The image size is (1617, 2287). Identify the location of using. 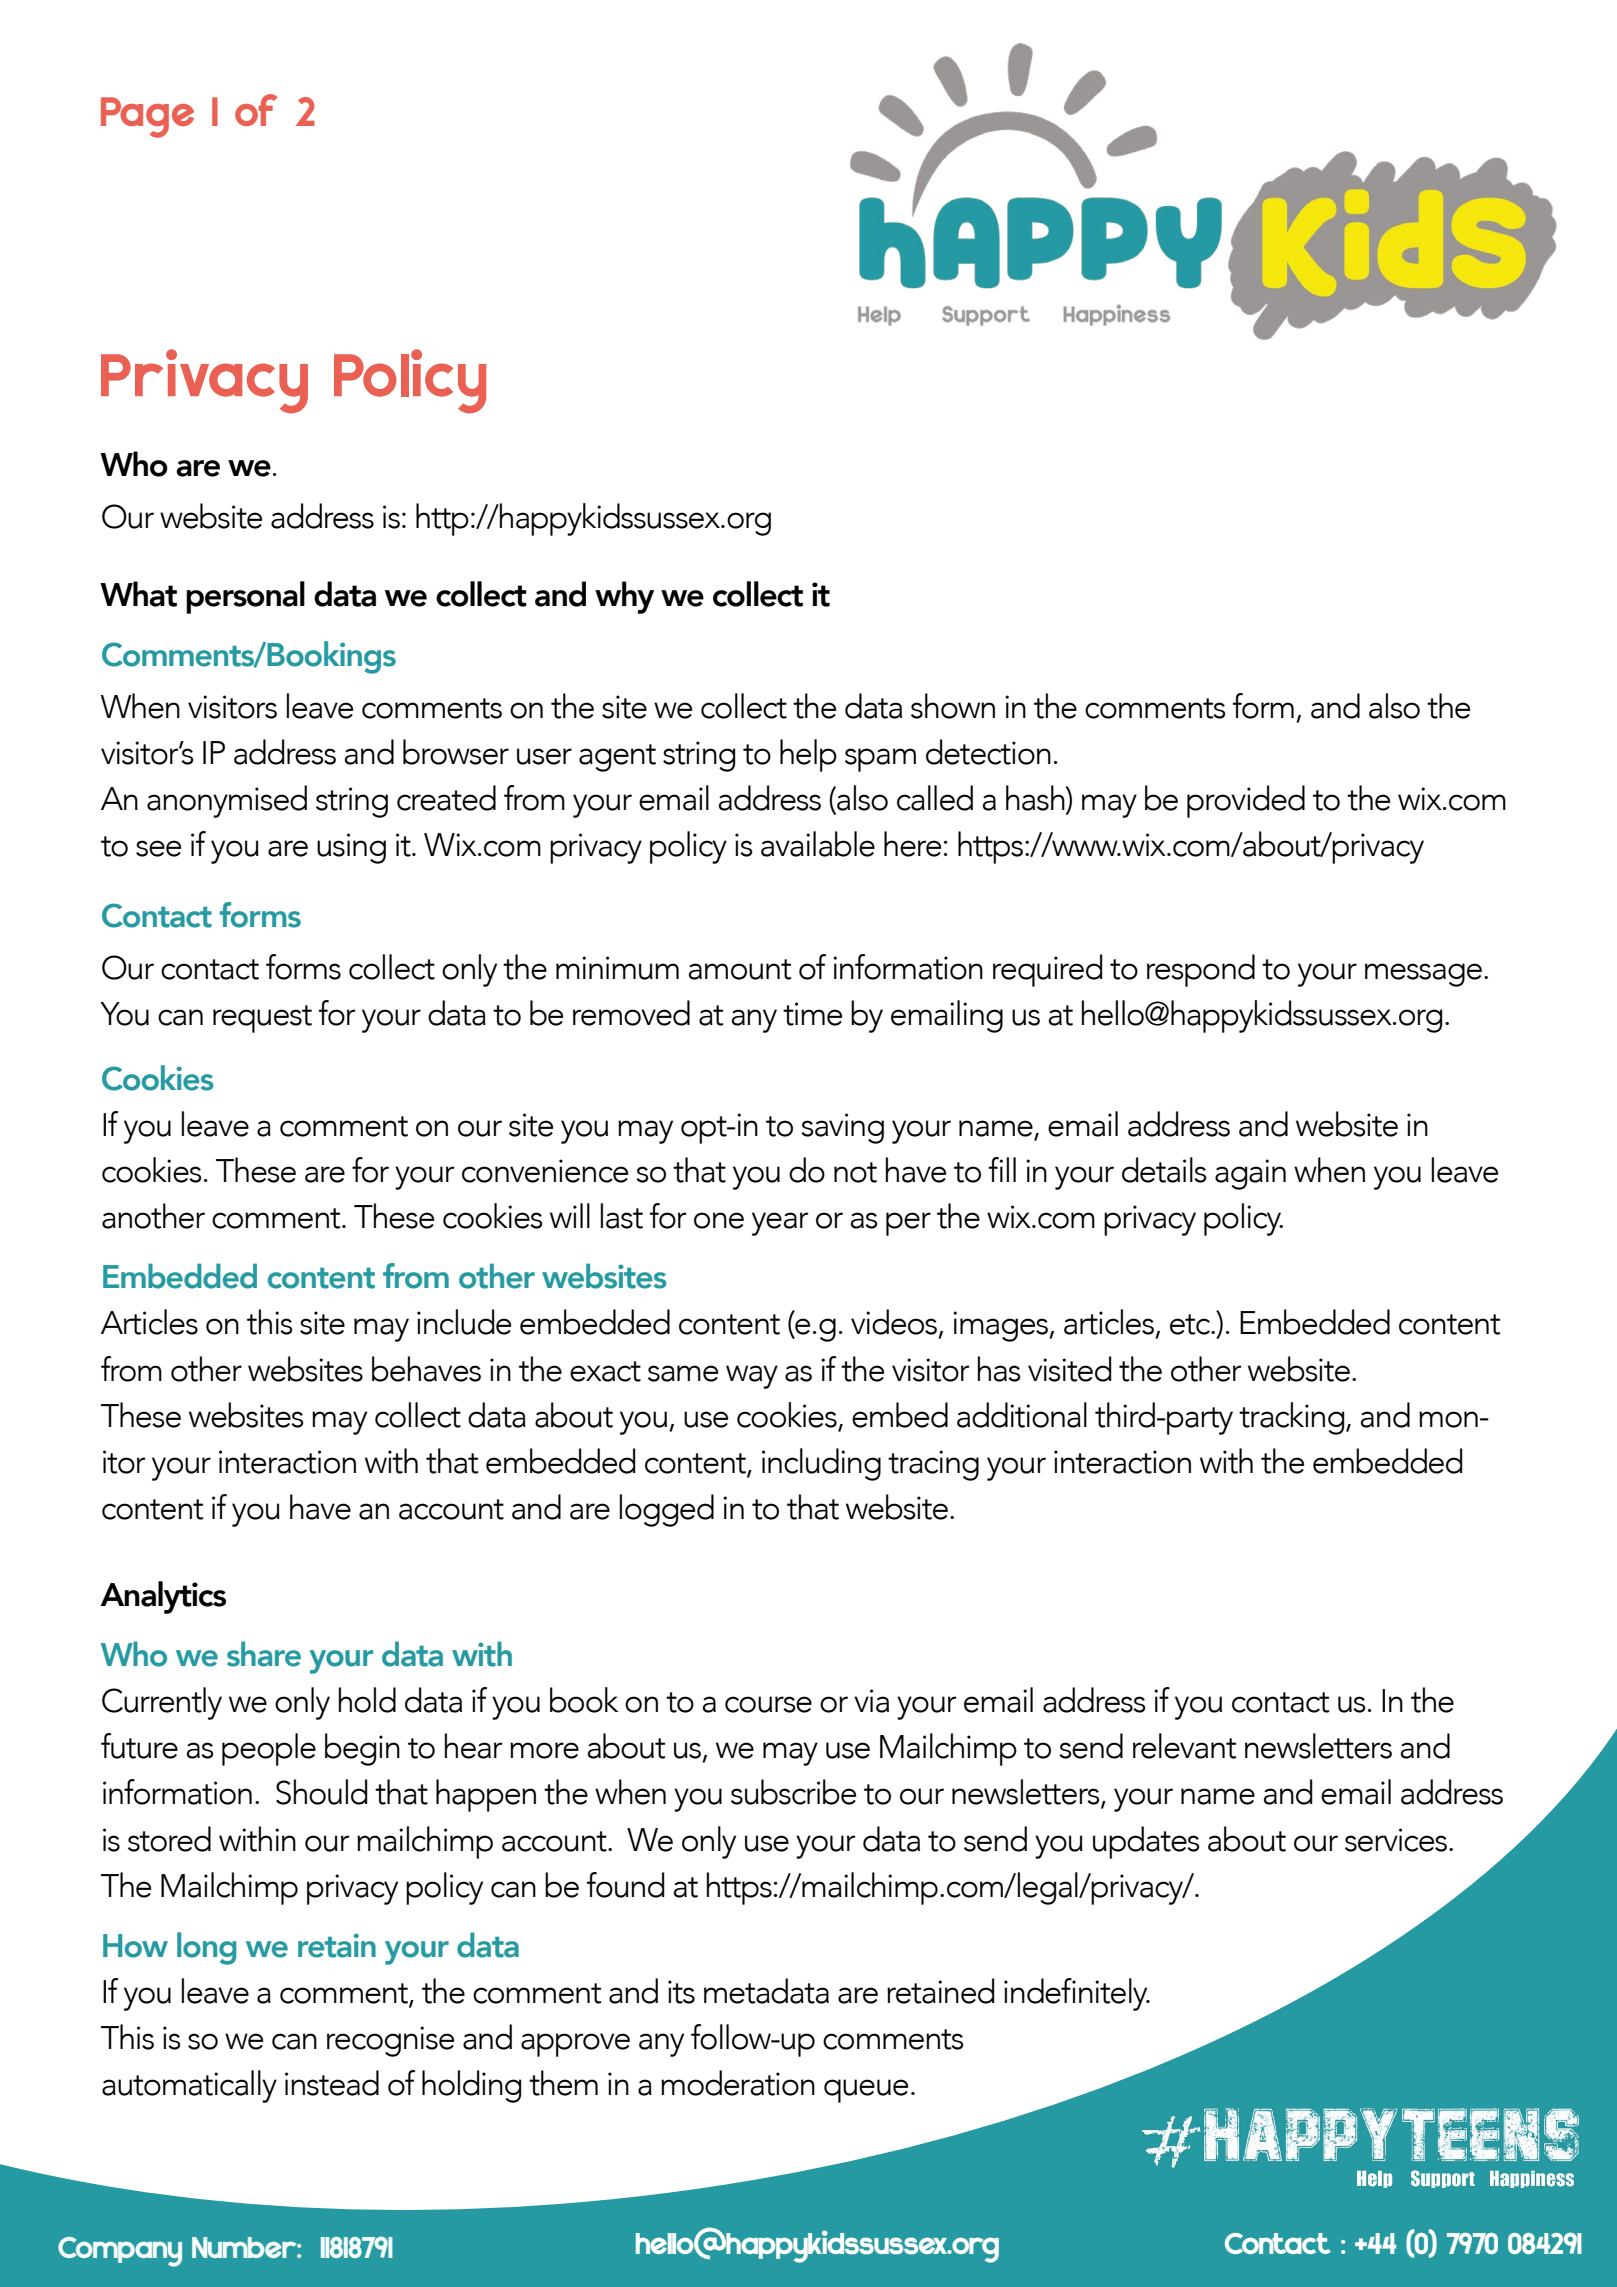
(351, 848).
